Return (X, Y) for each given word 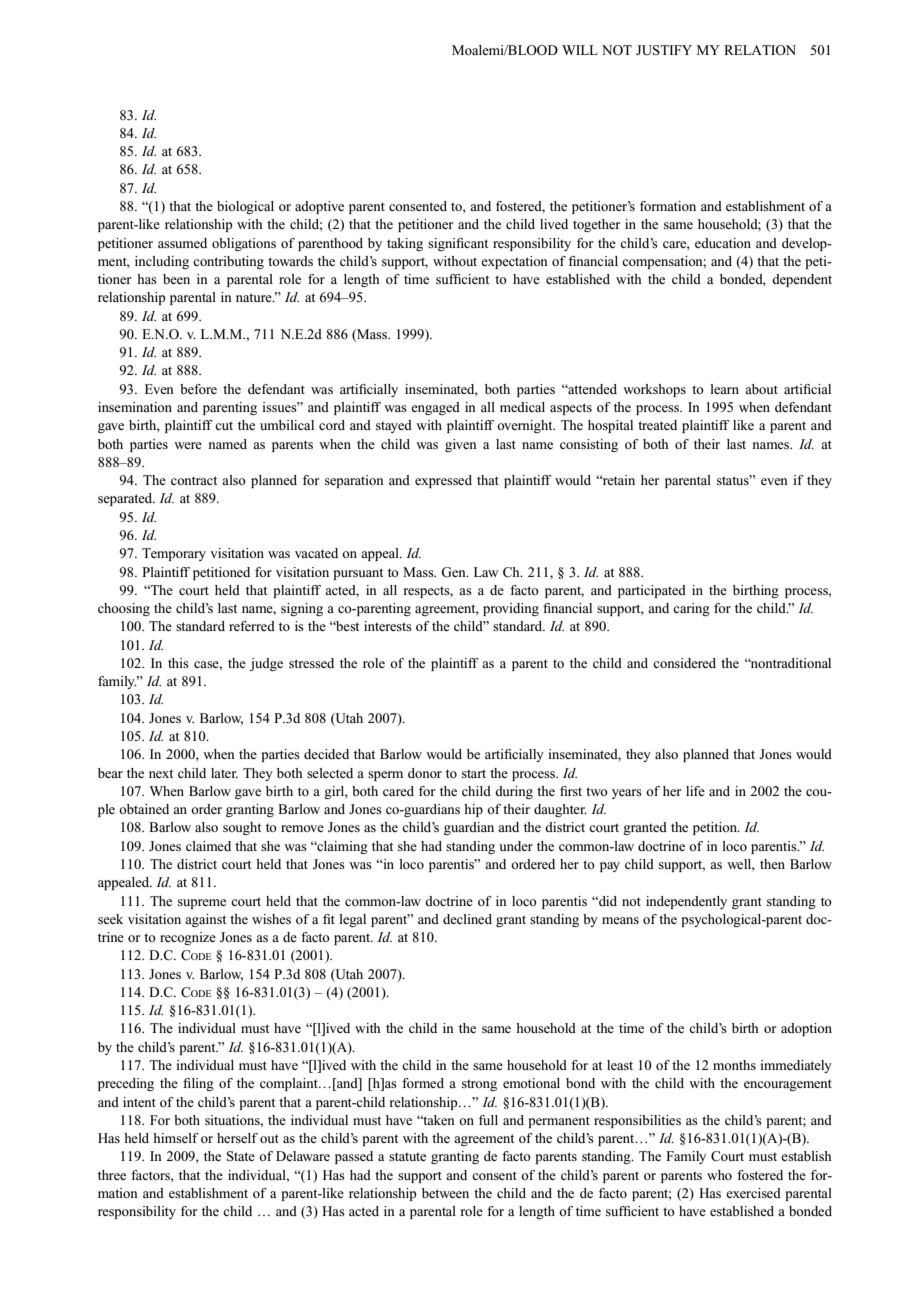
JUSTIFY (664, 50)
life (695, 791)
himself (176, 1138)
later (224, 773)
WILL (580, 50)
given (461, 445)
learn (724, 389)
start (474, 773)
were (188, 445)
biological (245, 207)
